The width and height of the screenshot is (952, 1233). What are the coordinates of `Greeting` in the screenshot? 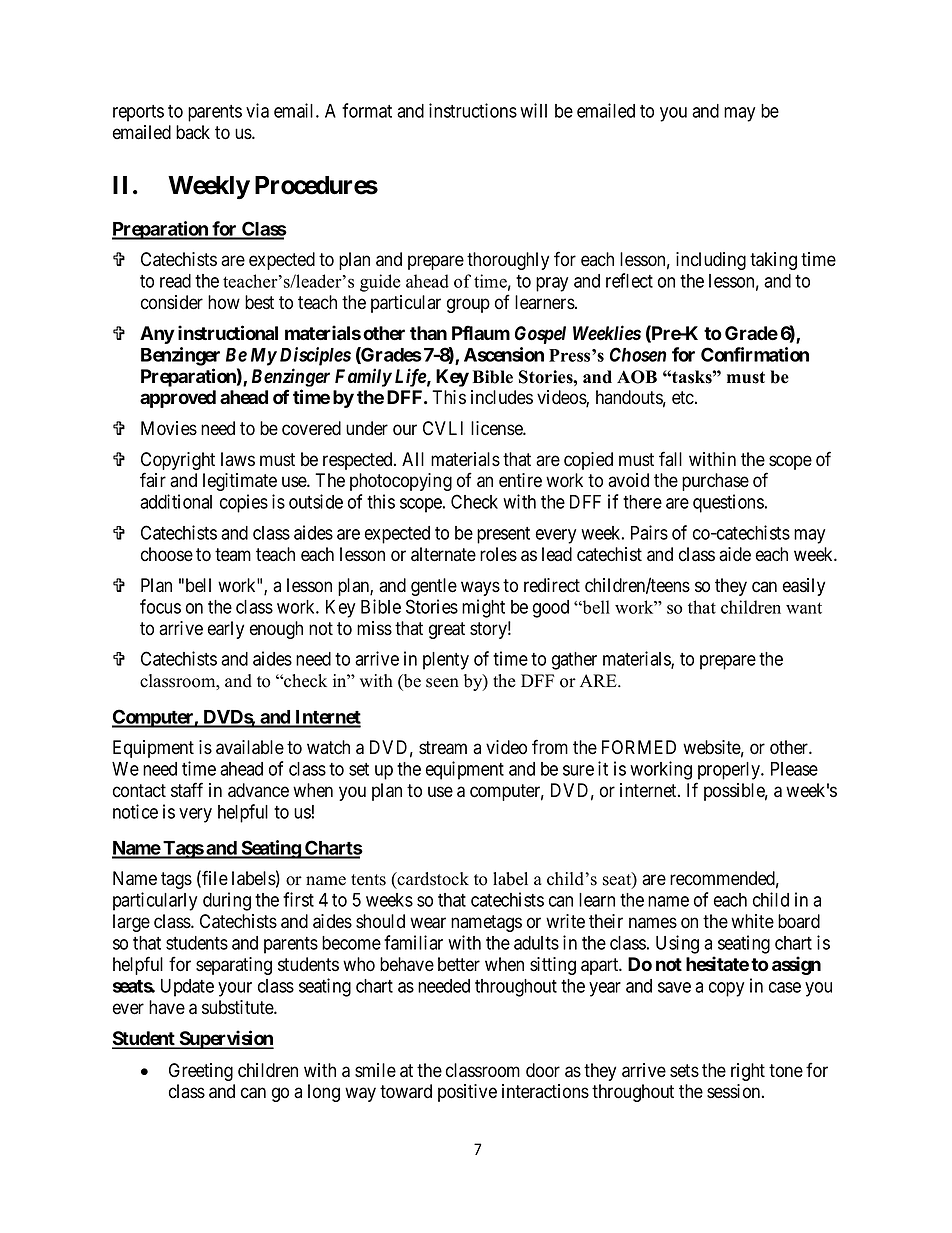 It's located at (201, 1072).
